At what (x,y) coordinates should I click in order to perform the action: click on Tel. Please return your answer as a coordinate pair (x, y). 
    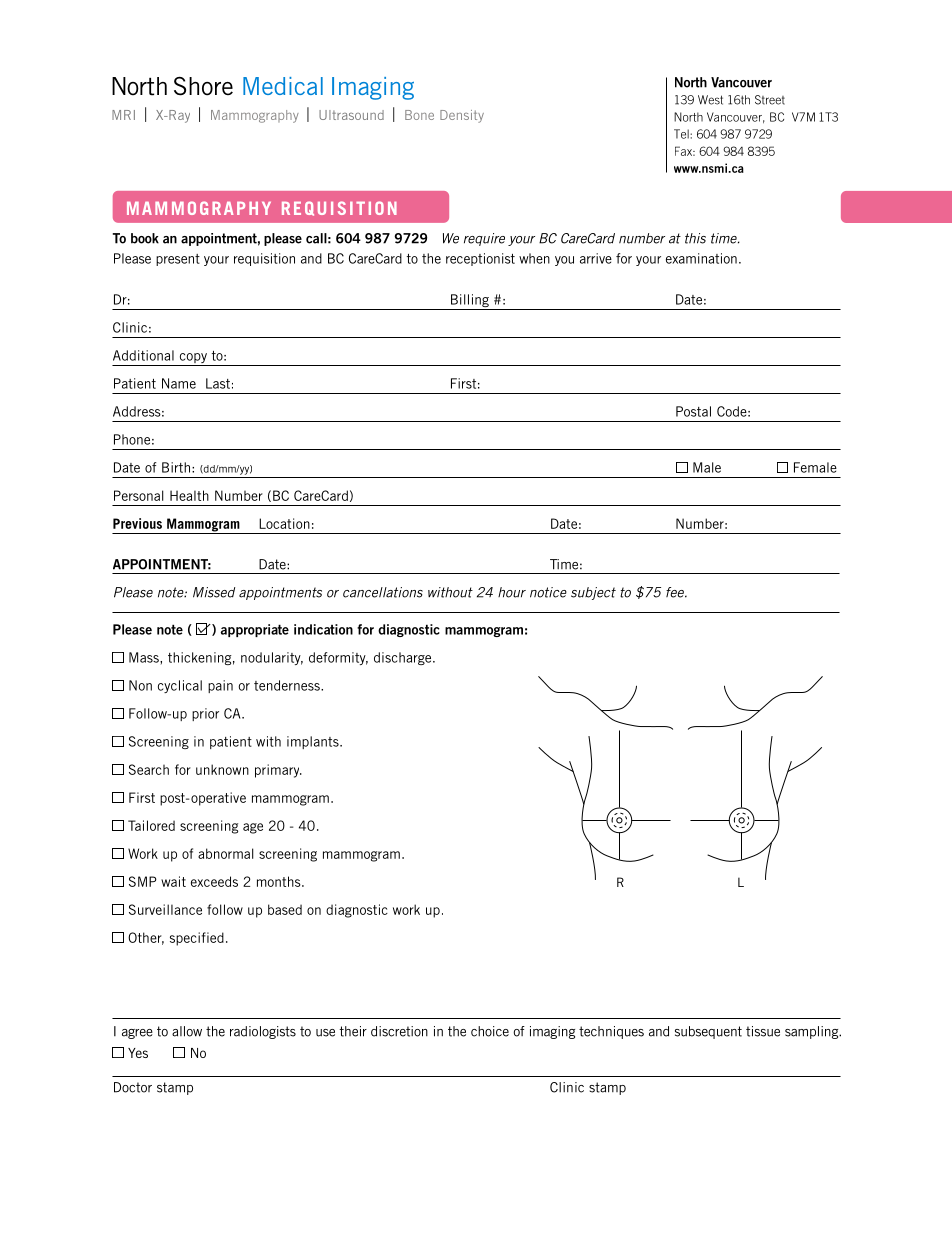
    Looking at the image, I should click on (682, 134).
